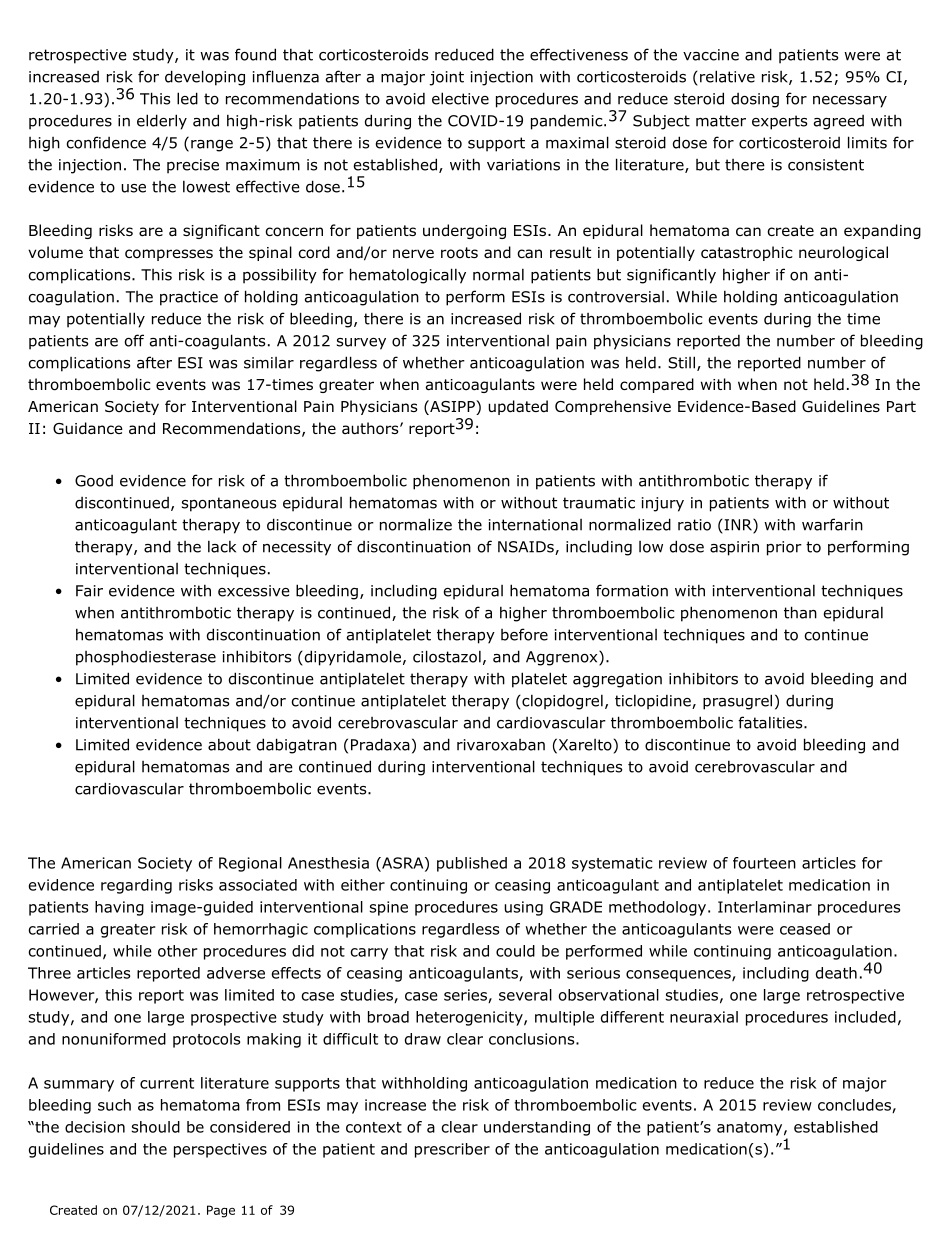  Describe the element at coordinates (518, 407) in the page. I see `updated` at that location.
